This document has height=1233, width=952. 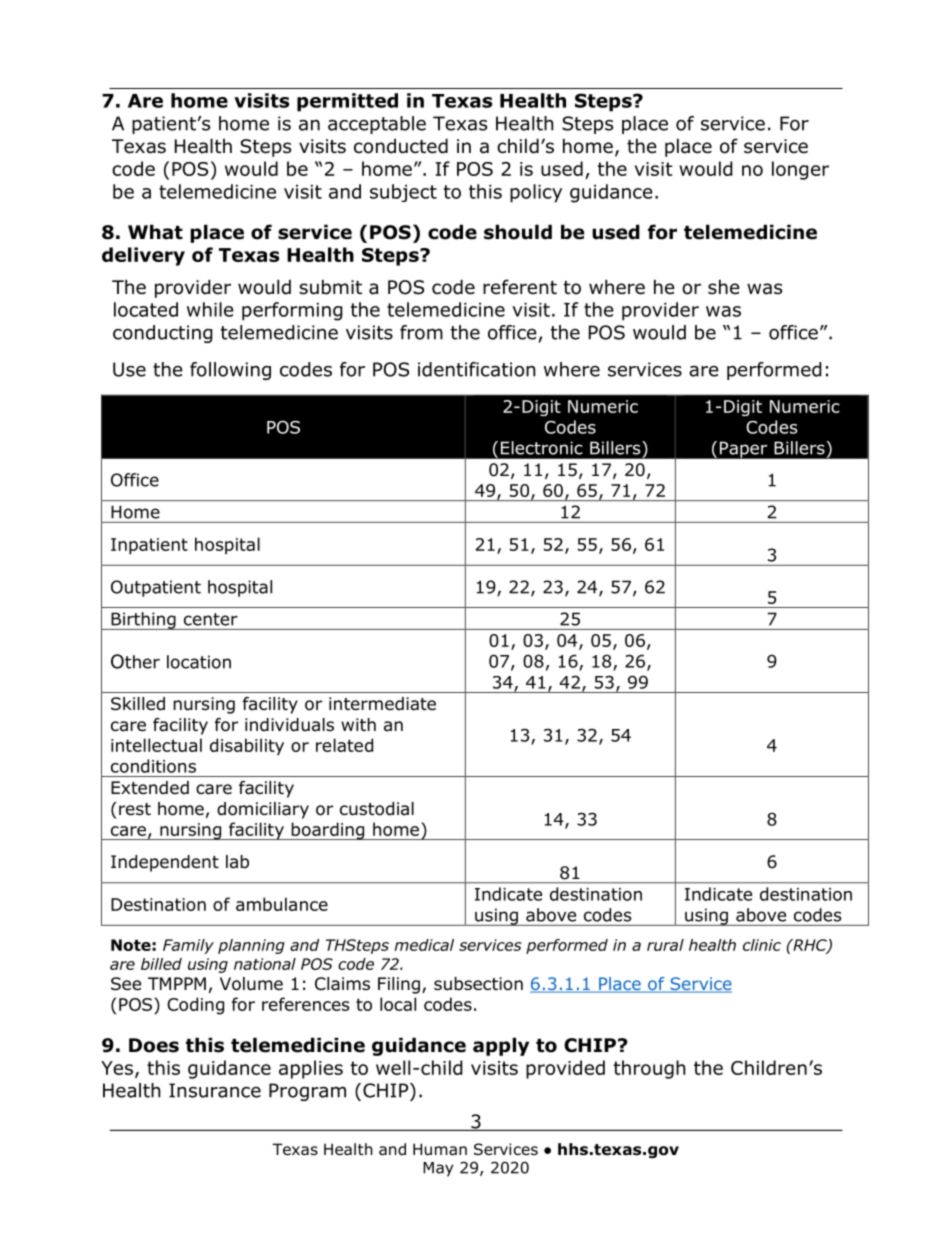 I want to click on Human, so click(x=440, y=1149).
